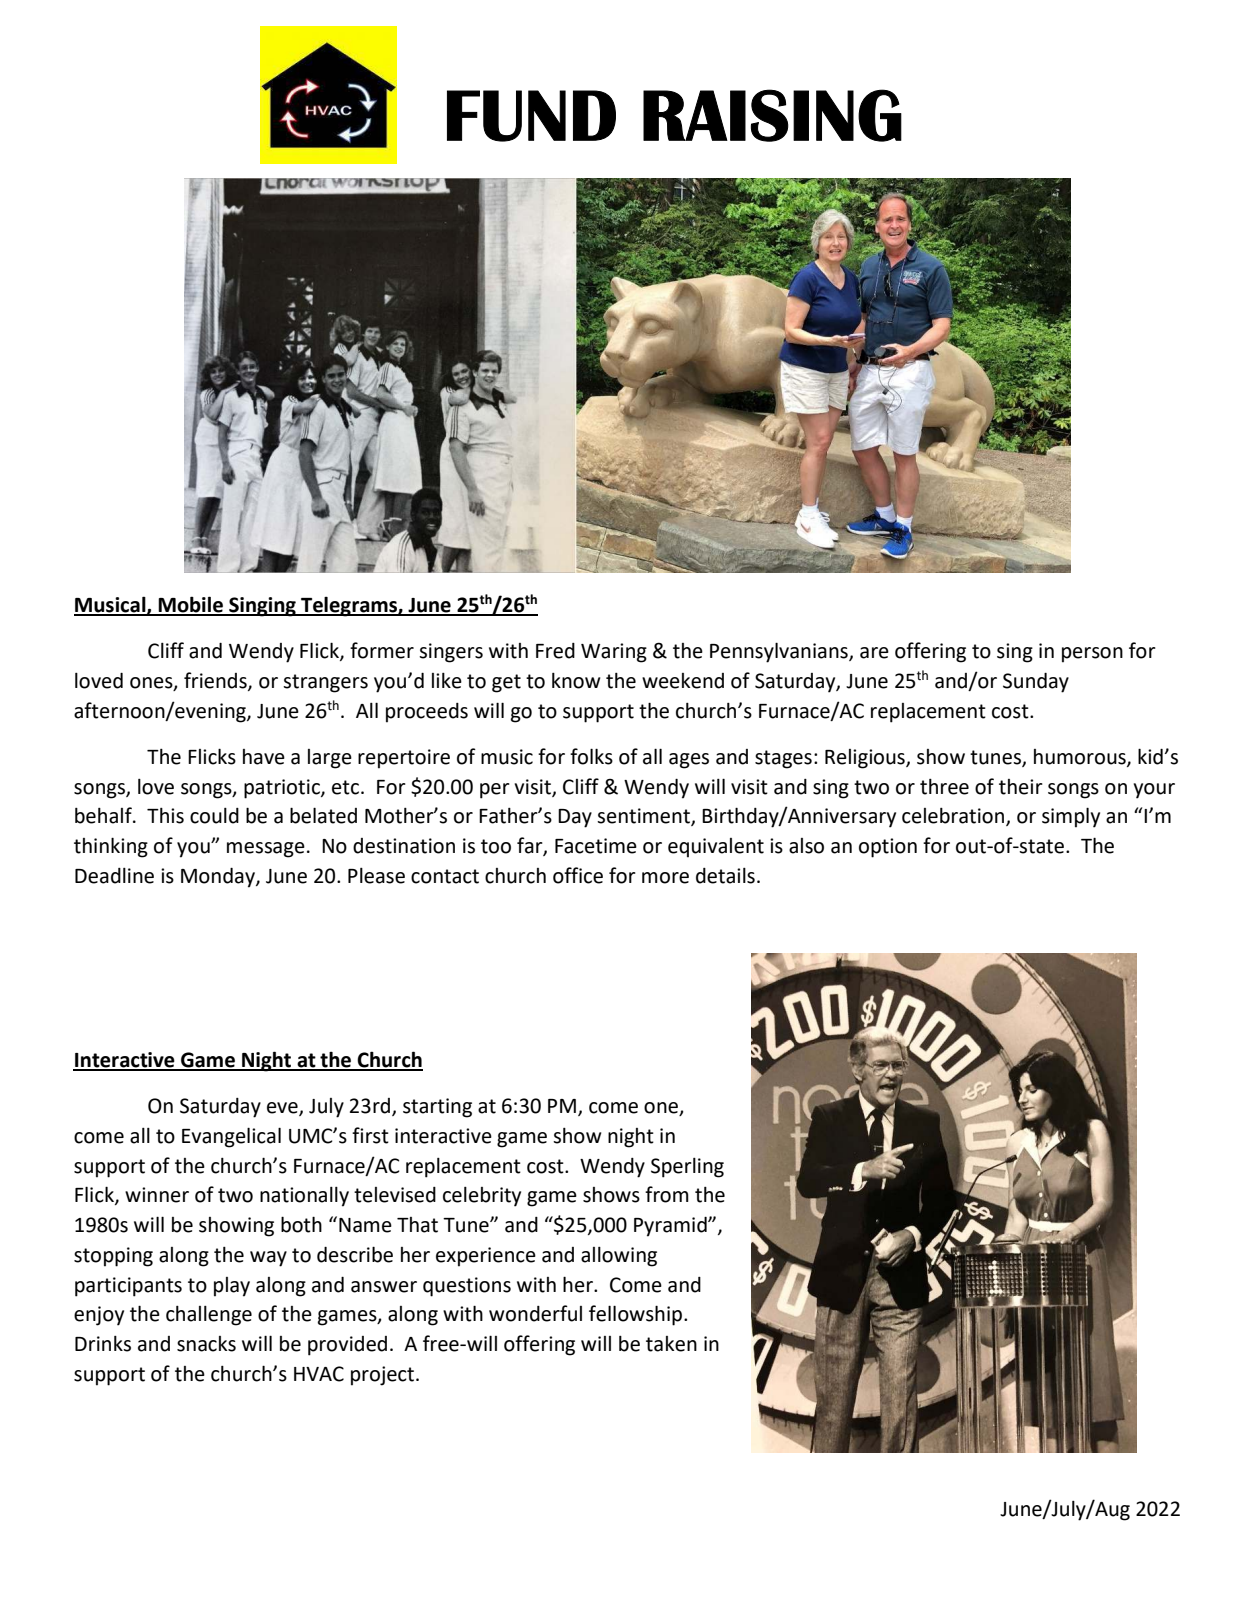 This screenshot has width=1255, height=1624. What do you see at coordinates (555, 651) in the screenshot?
I see `Fred` at bounding box center [555, 651].
